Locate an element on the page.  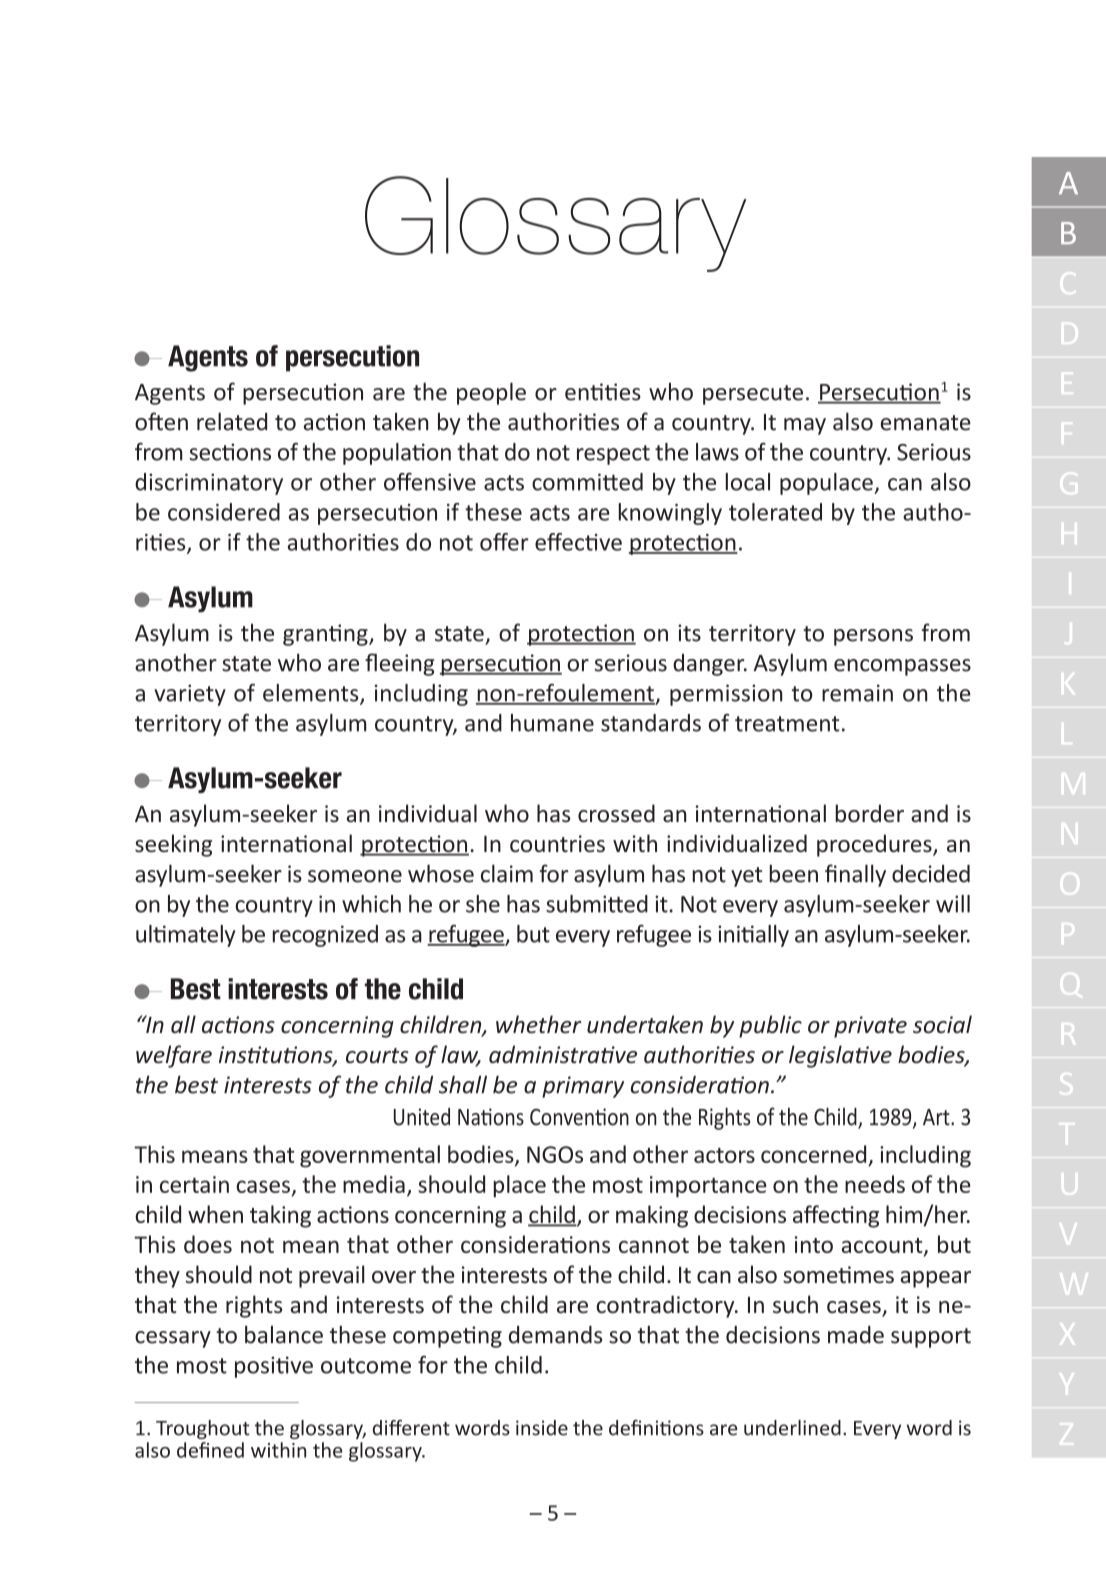
entities is located at coordinates (603, 392).
